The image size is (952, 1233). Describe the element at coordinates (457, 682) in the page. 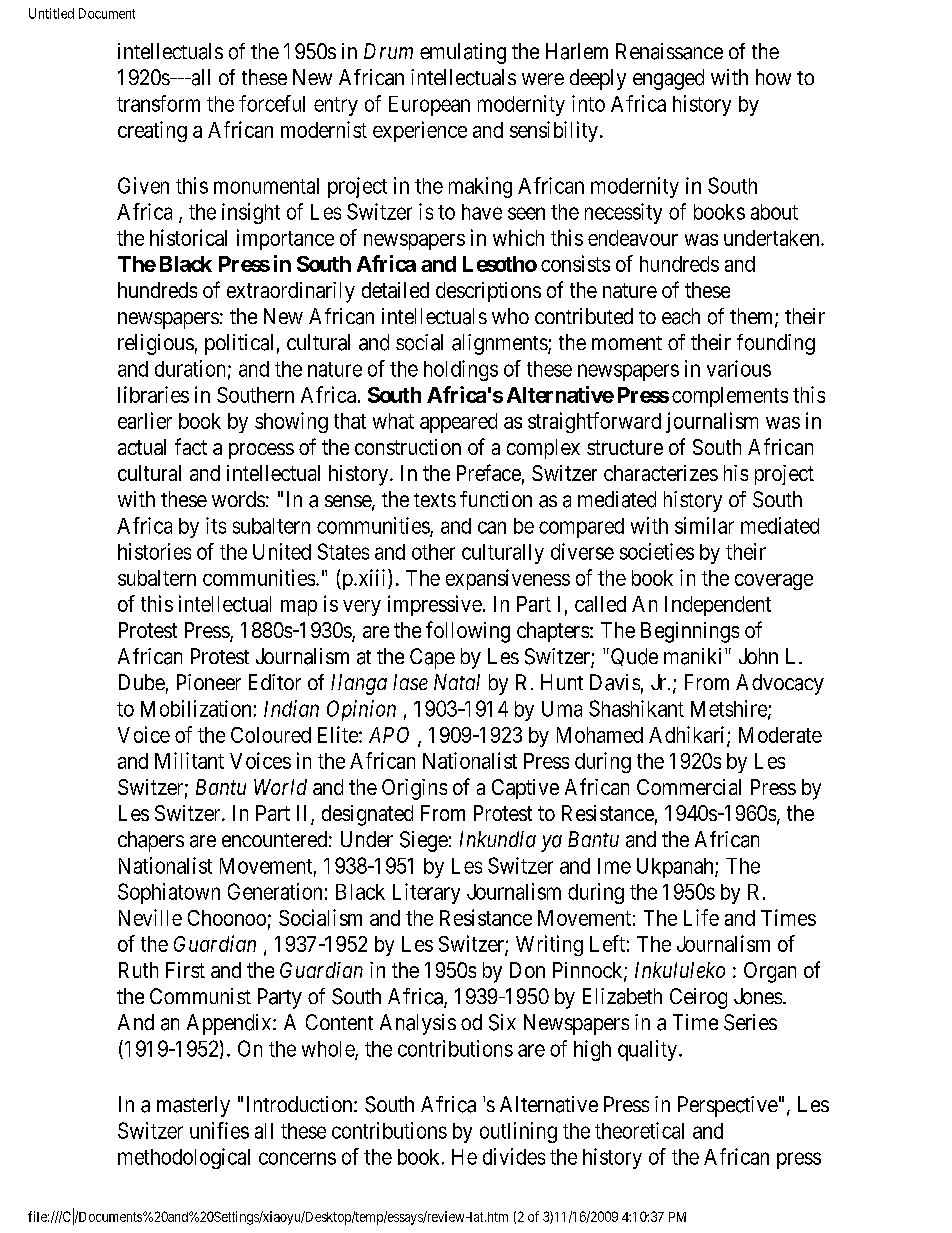

I see `Natal` at that location.
